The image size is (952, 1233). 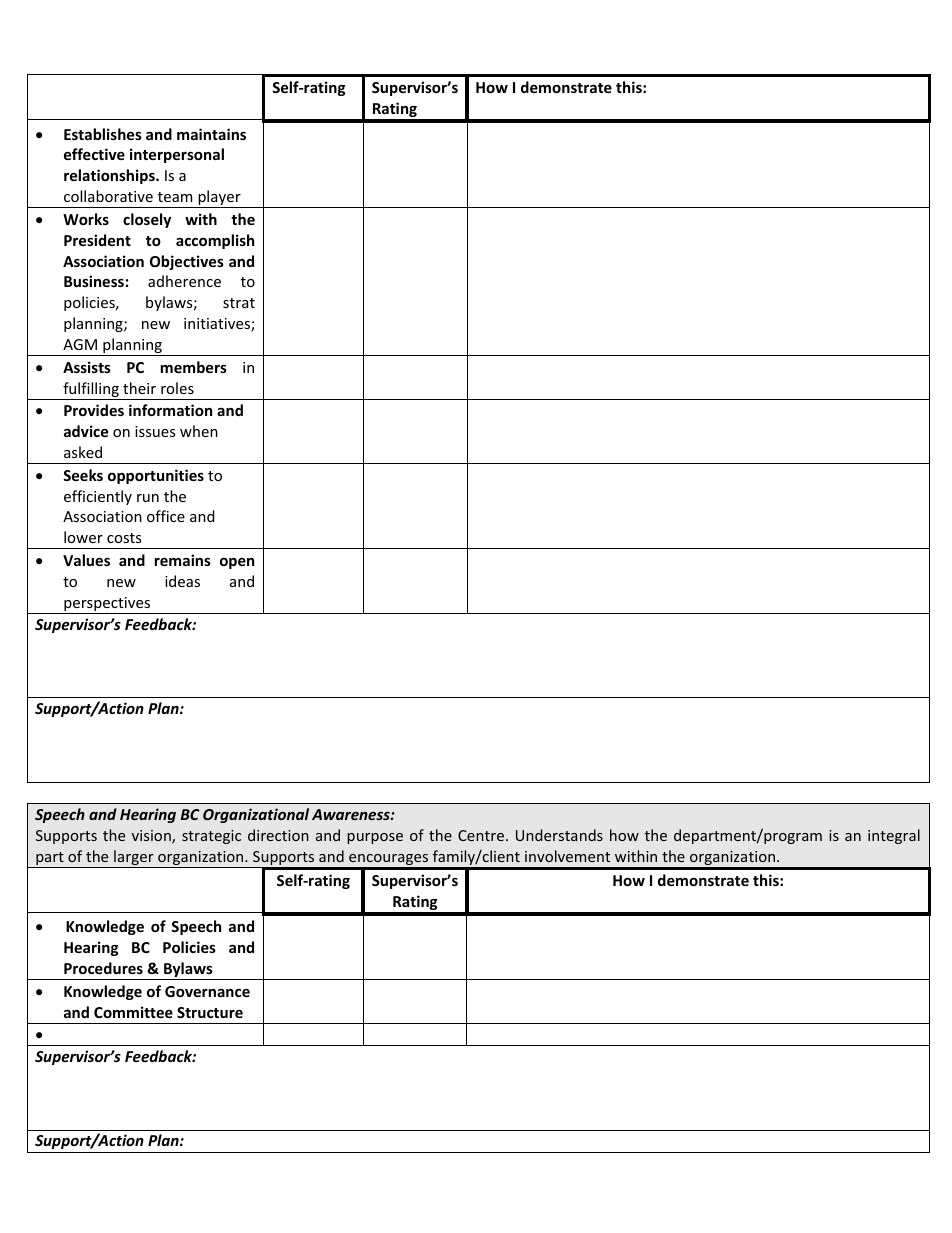 What do you see at coordinates (211, 134) in the screenshot?
I see `maintains` at bounding box center [211, 134].
